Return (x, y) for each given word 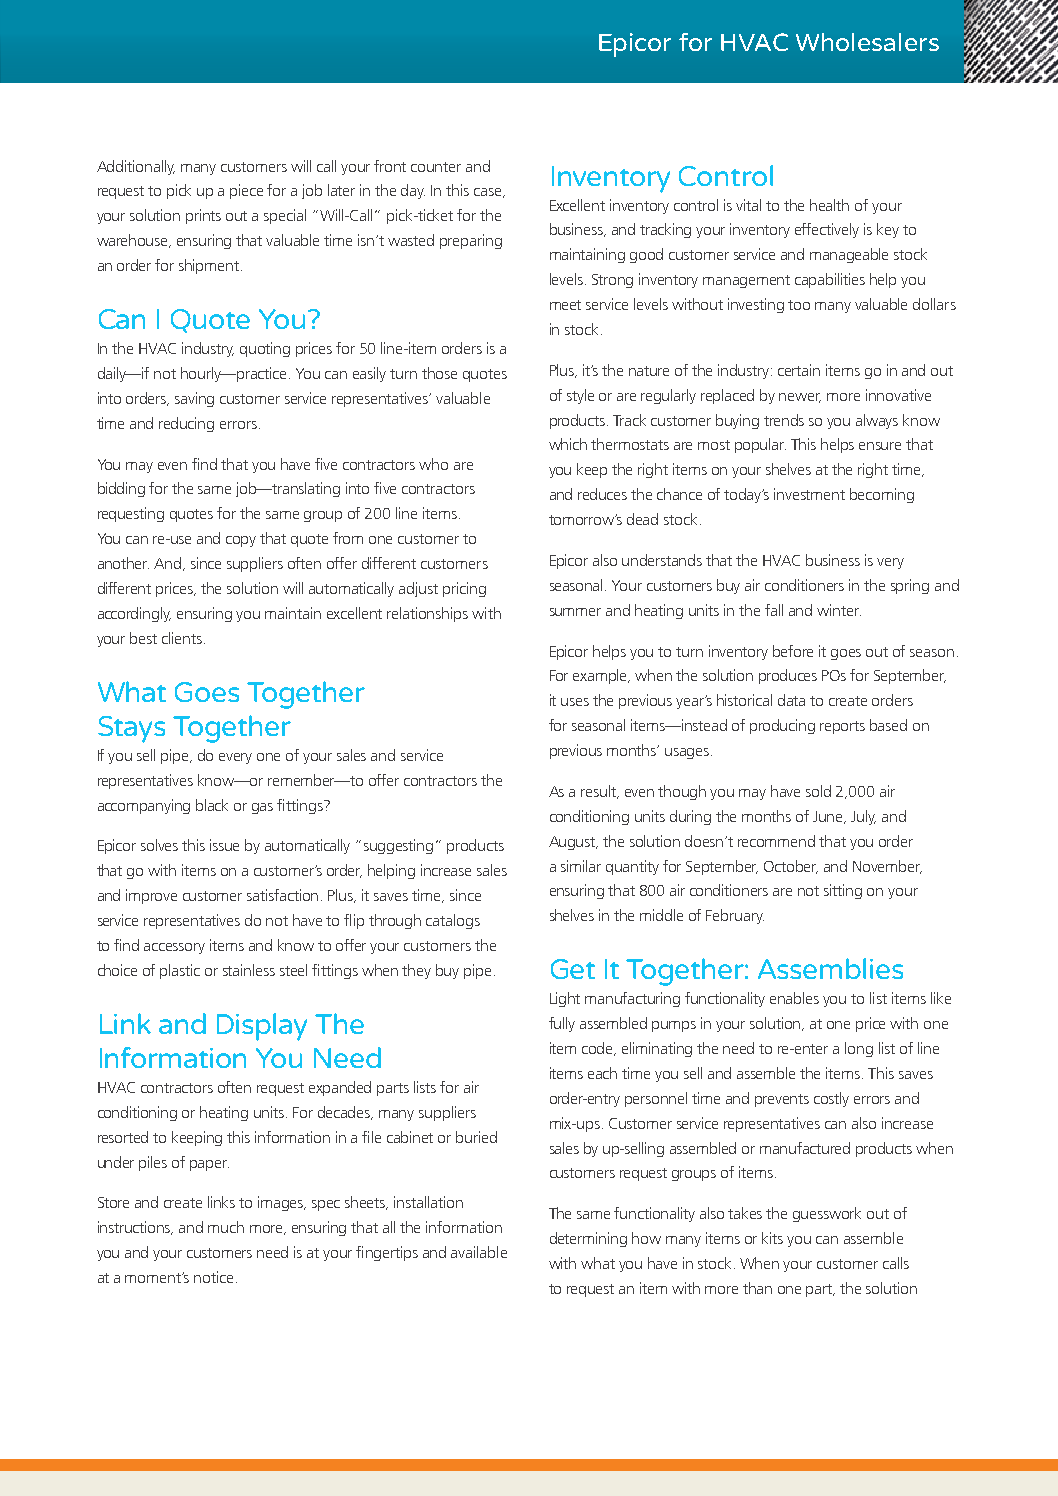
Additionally (136, 167)
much (226, 1227)
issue (224, 845)
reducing (186, 424)
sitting (843, 891)
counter (436, 167)
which (568, 444)
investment (809, 494)
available (479, 1252)
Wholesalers (867, 42)
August (573, 843)
